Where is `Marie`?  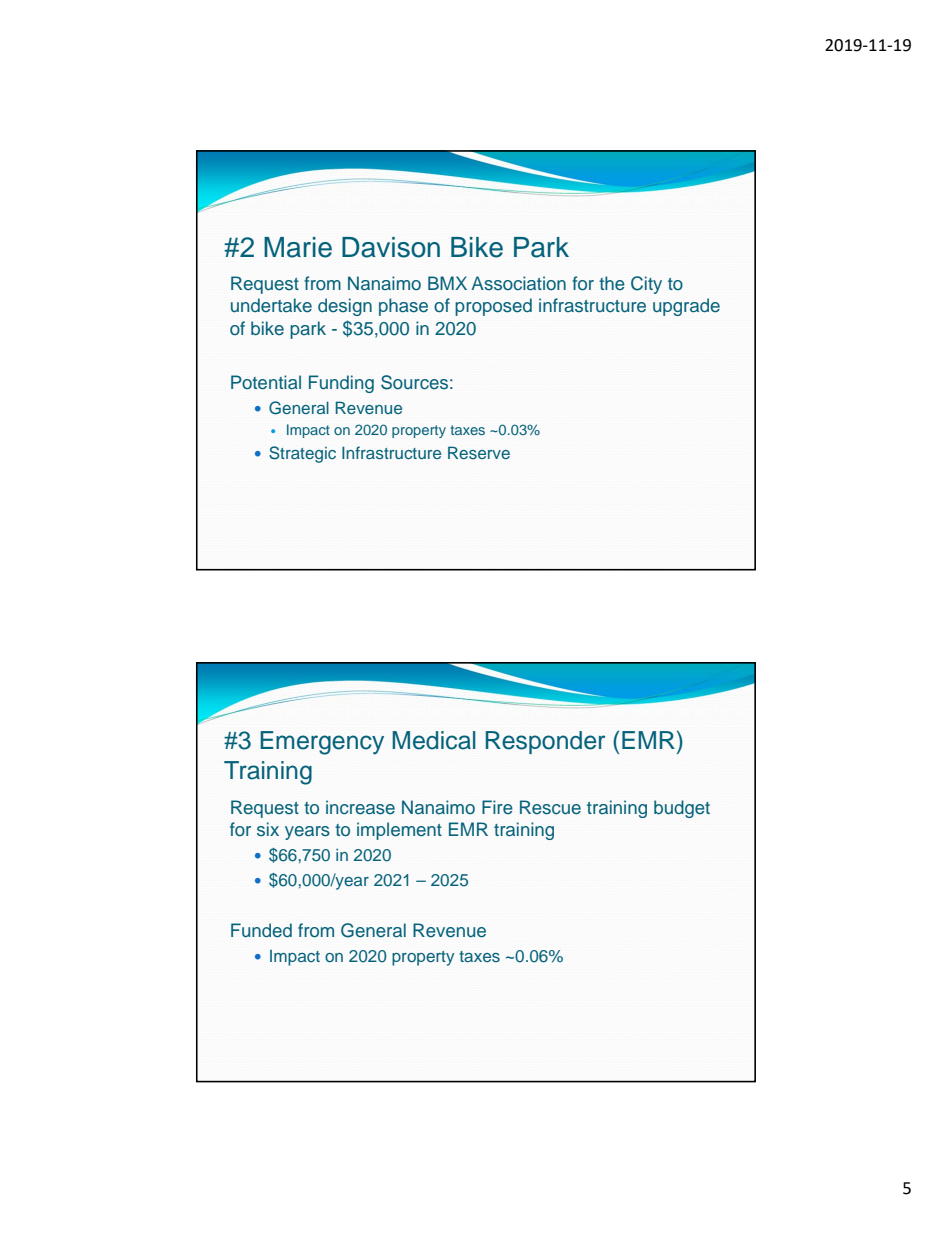 Marie is located at coordinates (298, 247).
